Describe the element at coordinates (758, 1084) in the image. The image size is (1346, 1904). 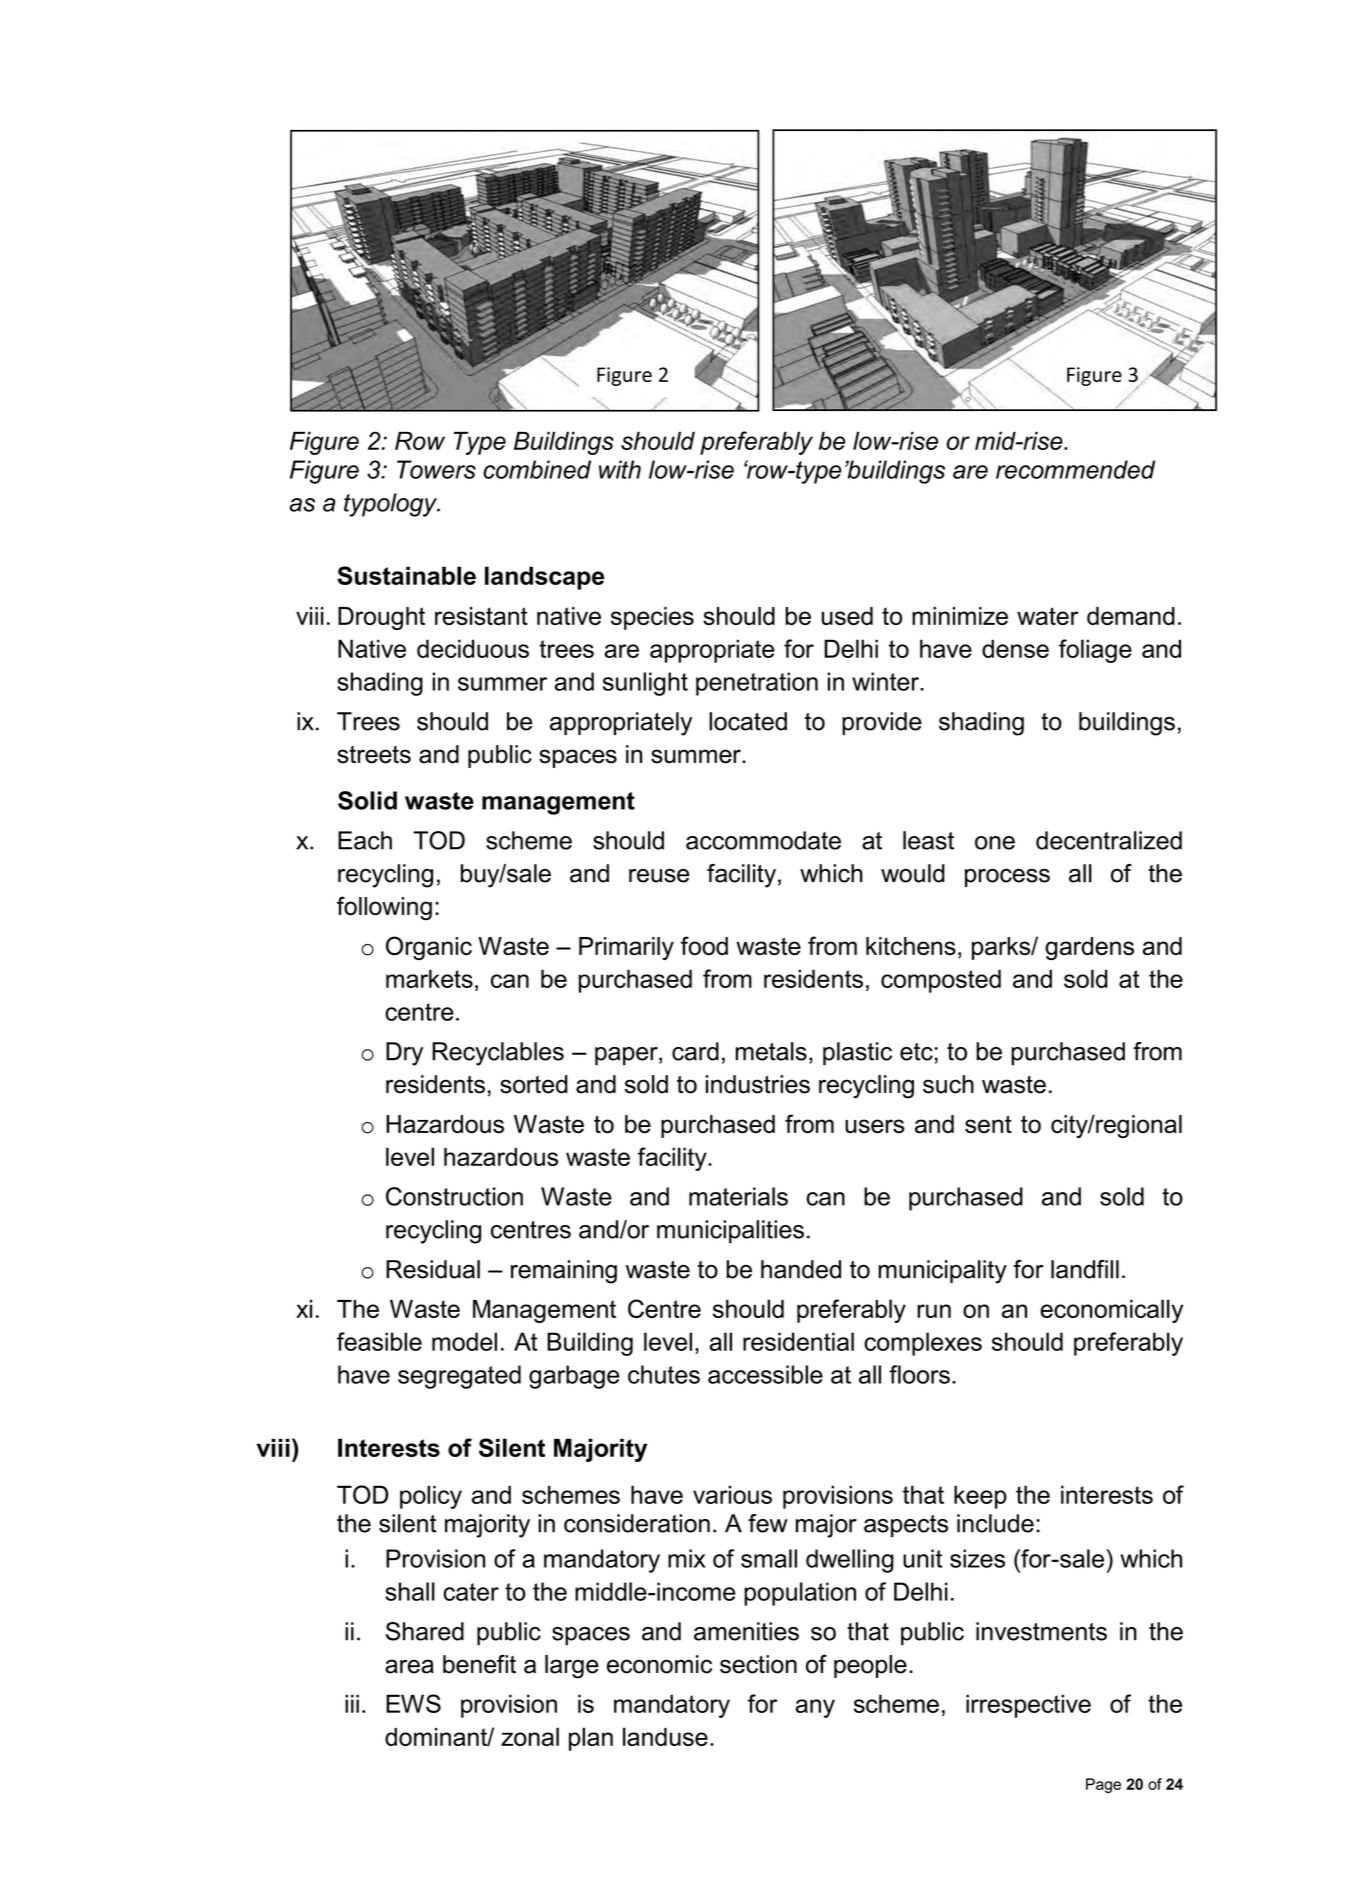
I see `industries` at that location.
